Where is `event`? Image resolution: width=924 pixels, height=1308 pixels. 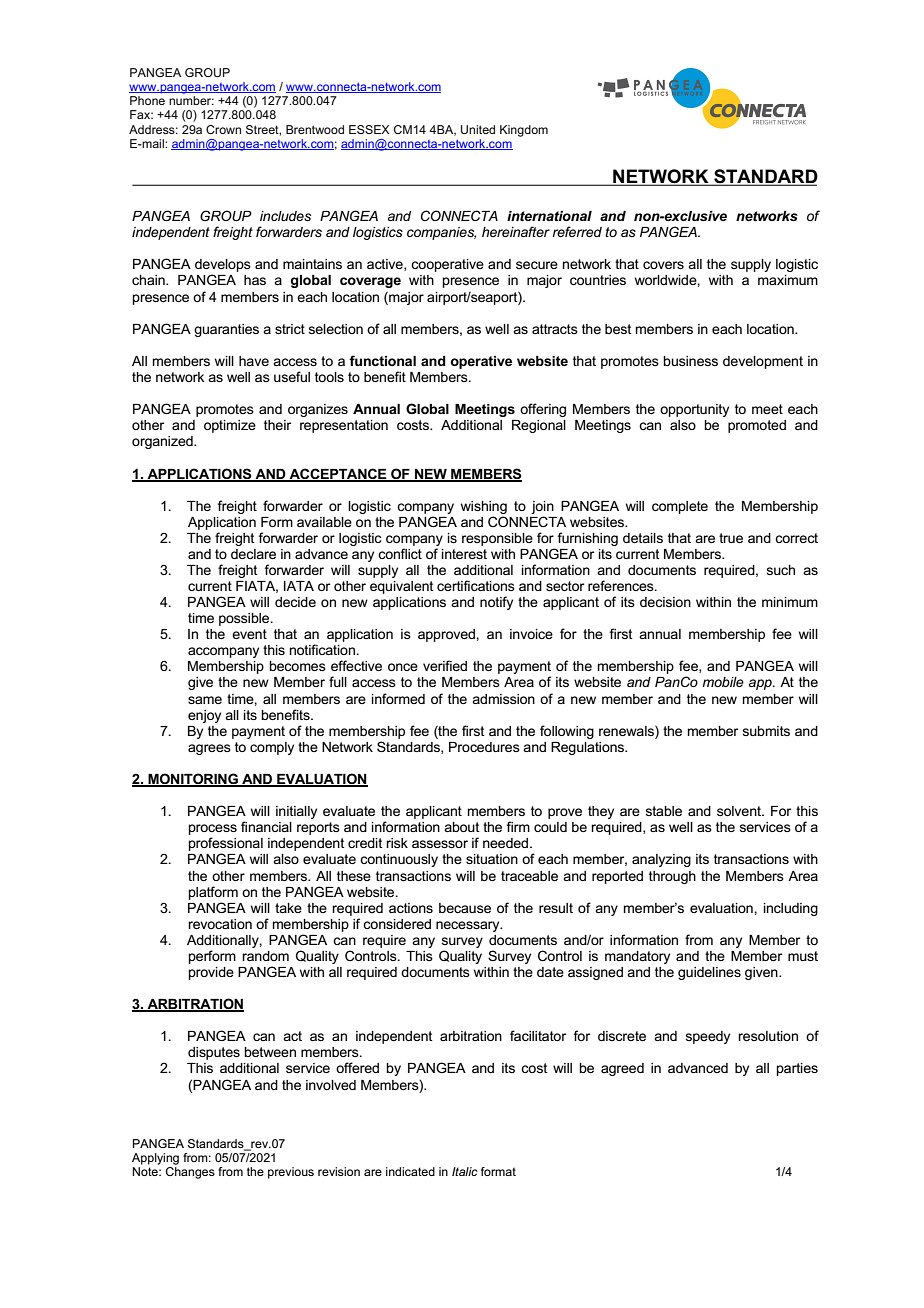 event is located at coordinates (249, 634).
